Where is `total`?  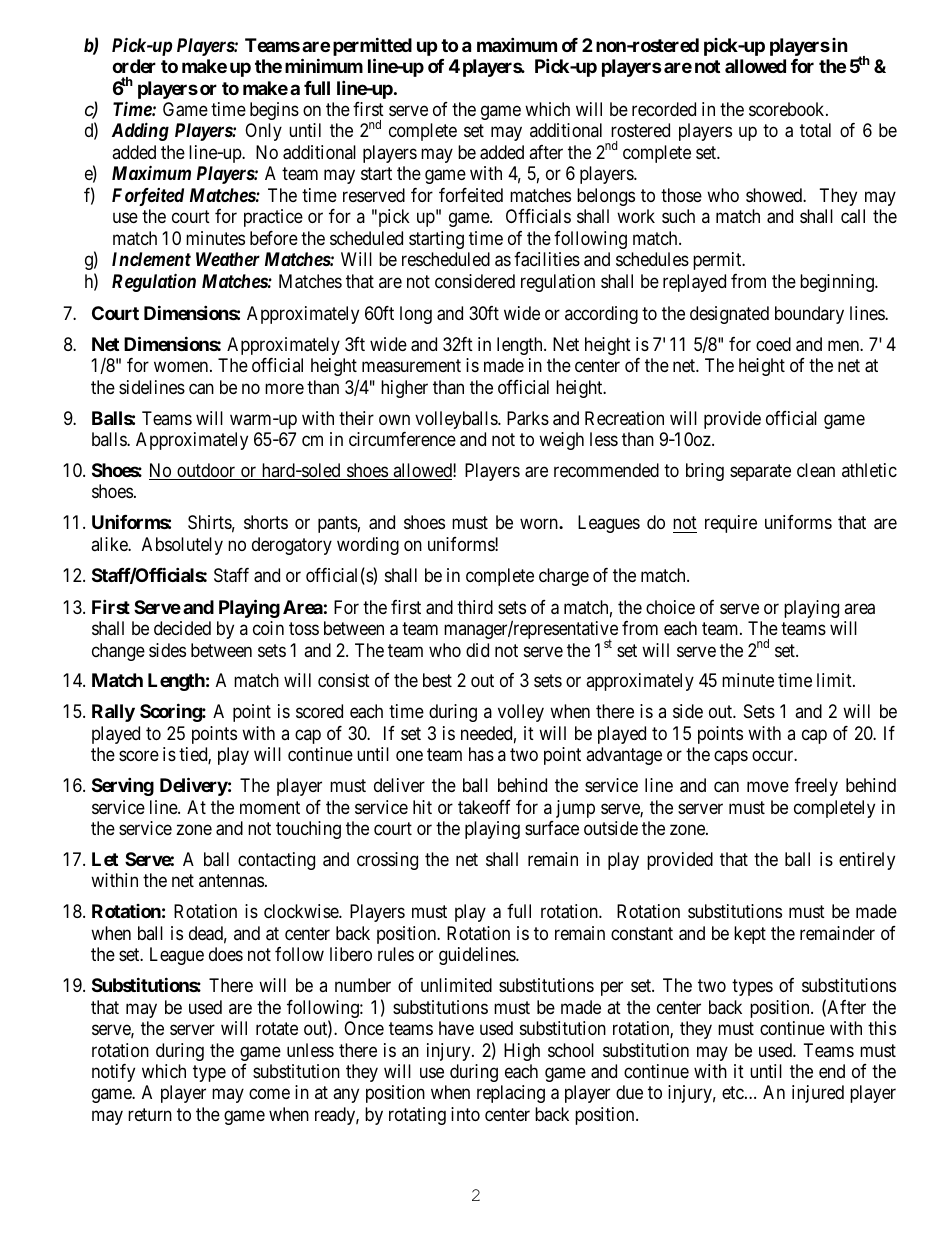
total is located at coordinates (815, 130).
